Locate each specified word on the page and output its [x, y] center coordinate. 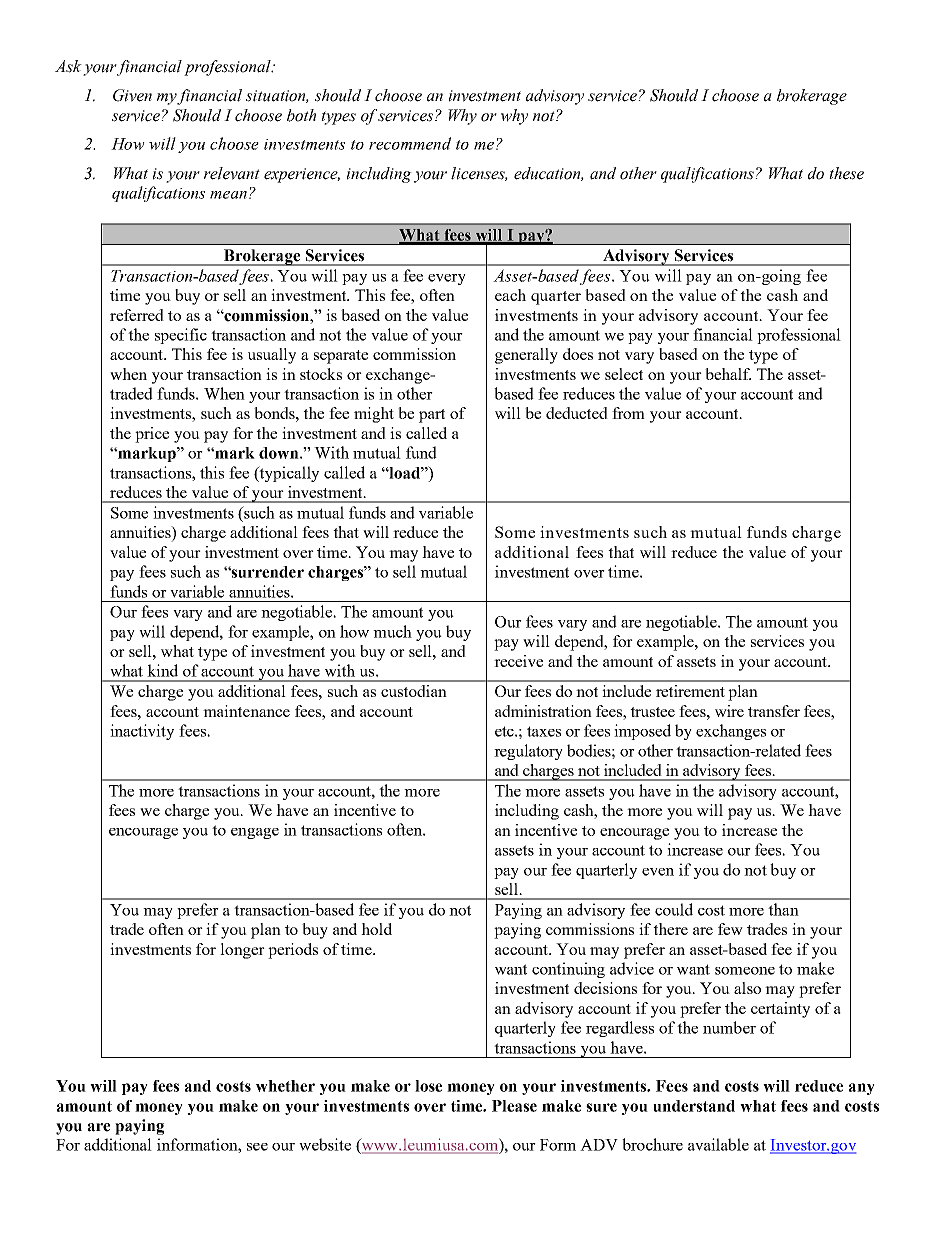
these [846, 173]
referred [137, 315]
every [447, 279]
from [628, 413]
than [783, 909]
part [432, 416]
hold [376, 929]
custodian [414, 691]
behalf [728, 374]
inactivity [142, 732]
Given [132, 95]
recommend [410, 143]
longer [242, 951]
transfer [774, 711]
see [257, 1147]
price [152, 435]
